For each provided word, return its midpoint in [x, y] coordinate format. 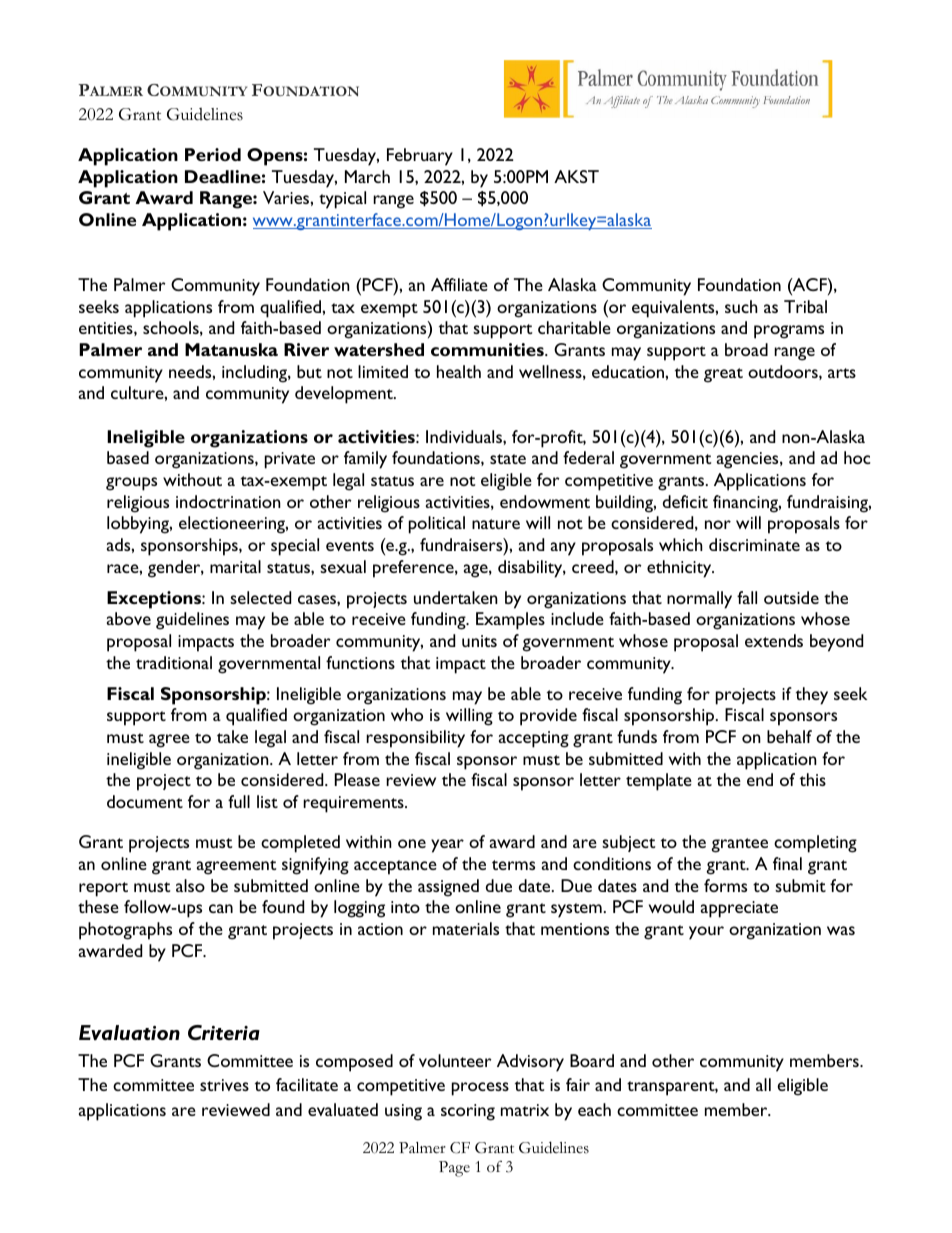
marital [235, 566]
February [420, 157]
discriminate [754, 544]
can [221, 908]
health [459, 371]
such [741, 306]
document [145, 801]
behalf [789, 736]
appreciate [739, 909]
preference [414, 569]
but [309, 371]
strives [224, 1085]
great [723, 375]
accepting [534, 739]
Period [213, 154]
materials [466, 928]
